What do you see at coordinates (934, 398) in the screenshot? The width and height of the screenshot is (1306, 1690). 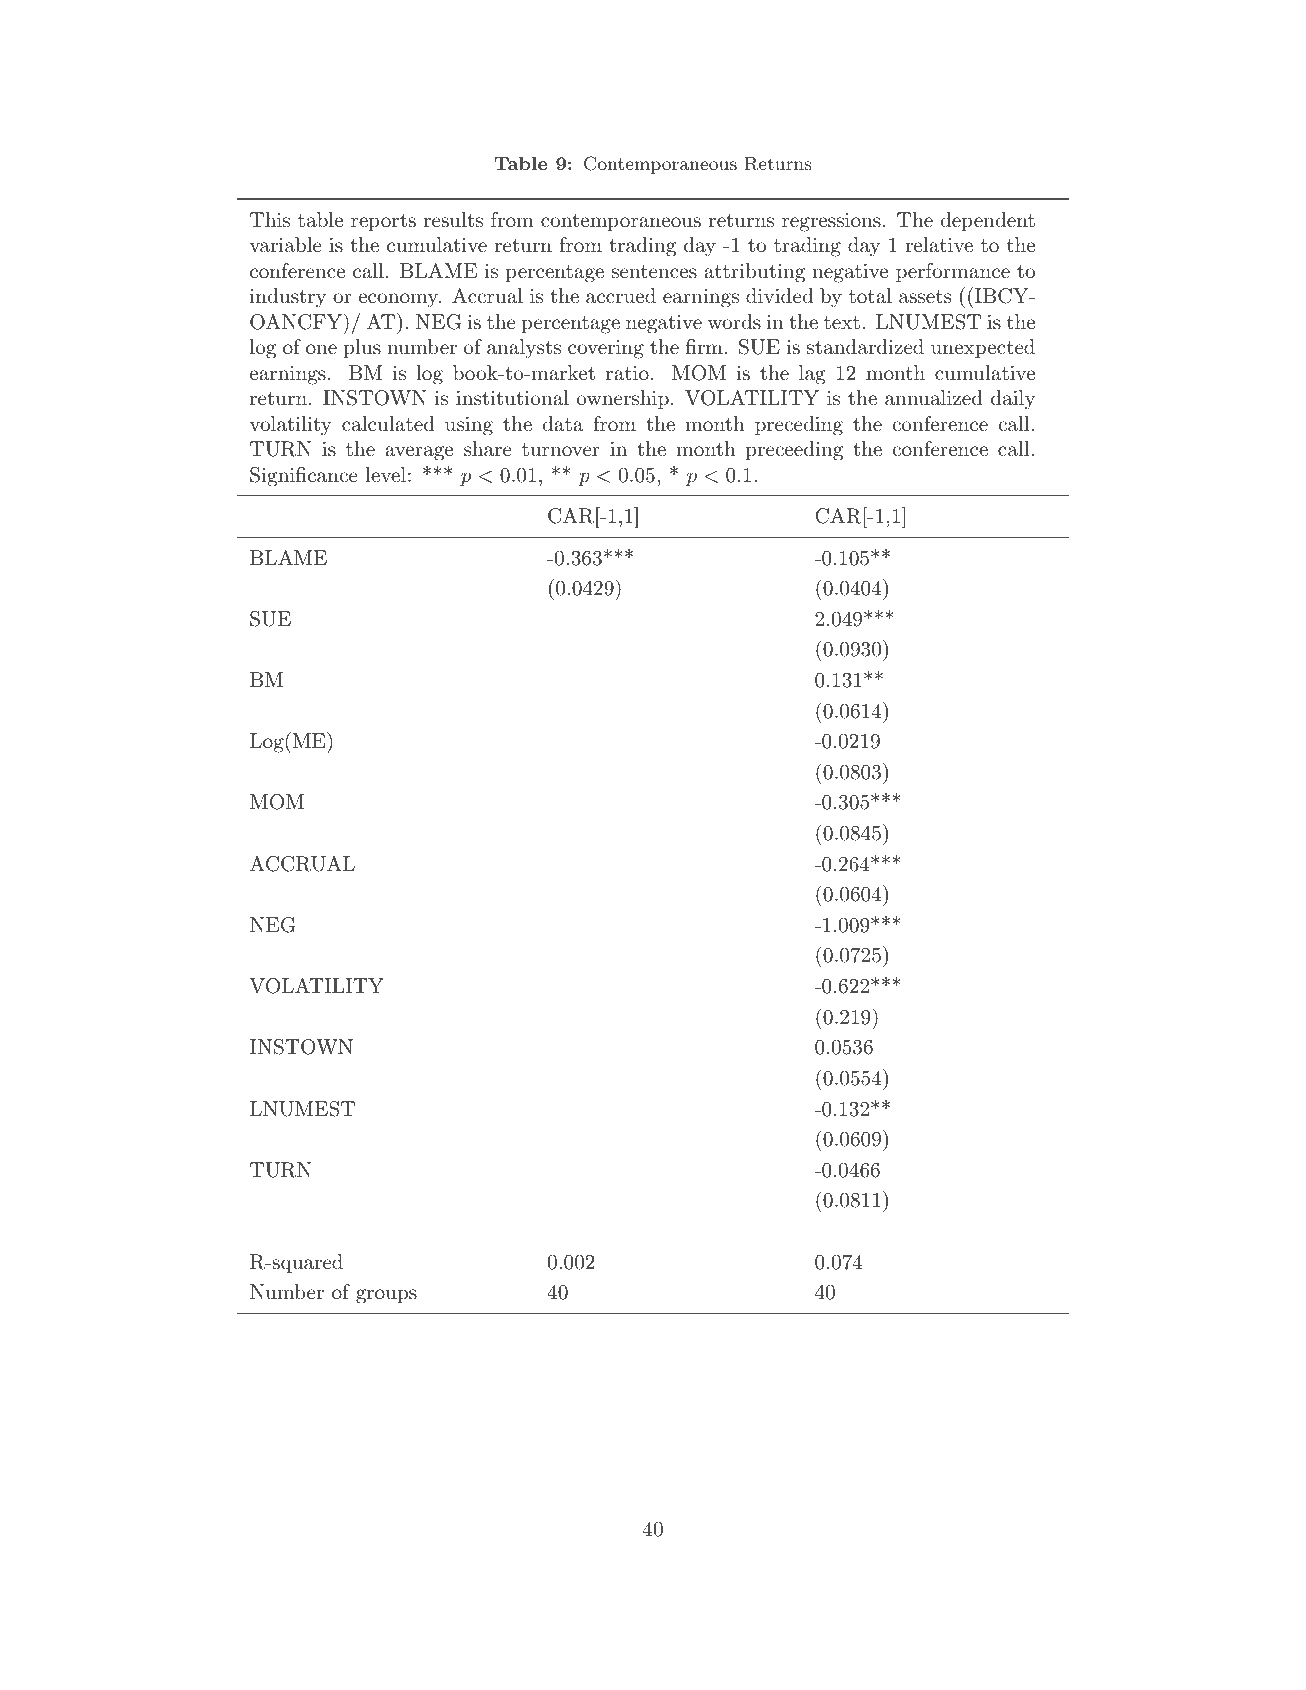 I see `annualized` at bounding box center [934, 398].
